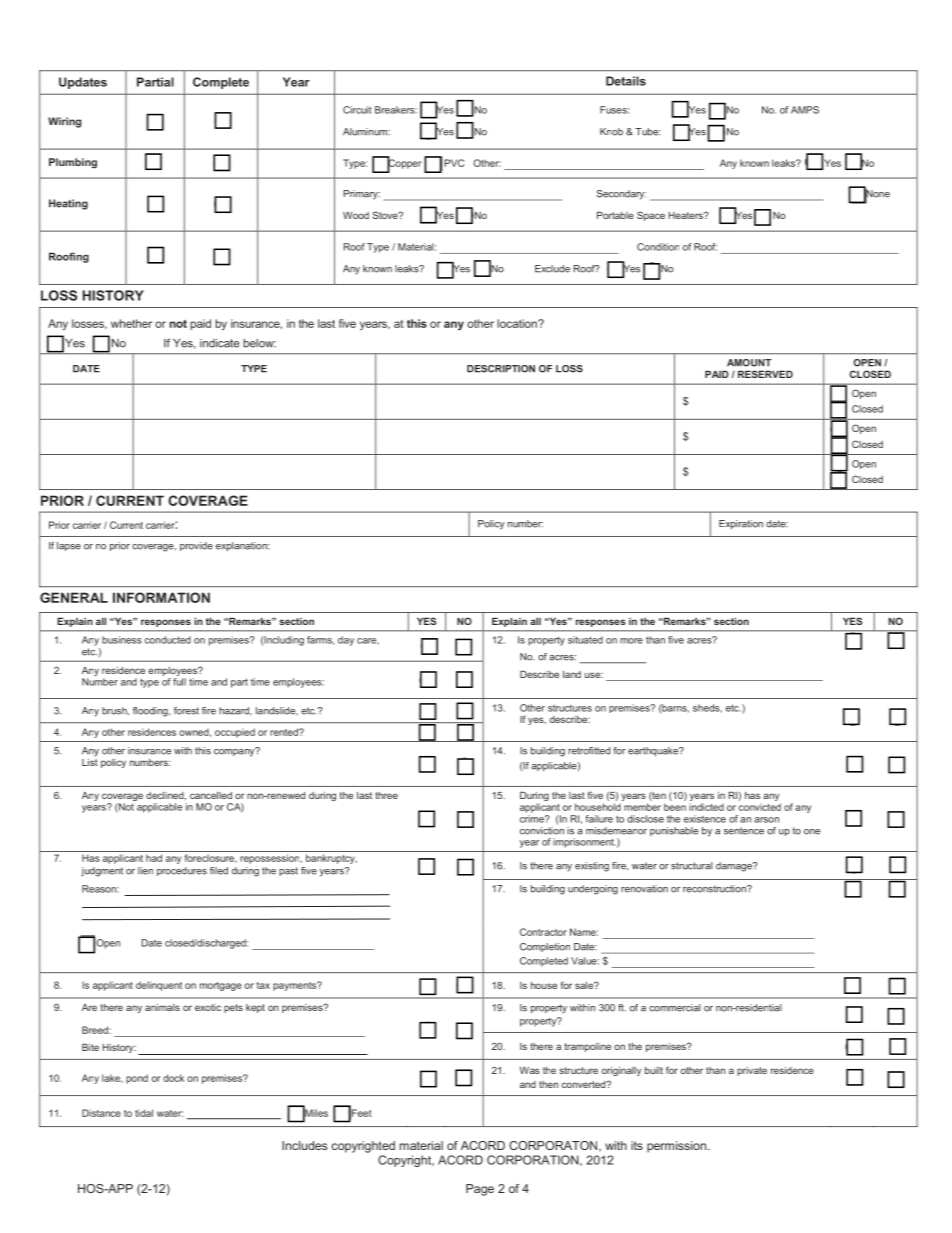 Image resolution: width=952 pixels, height=1233 pixels. What do you see at coordinates (501, 369) in the image?
I see `DESCRIPTION` at bounding box center [501, 369].
